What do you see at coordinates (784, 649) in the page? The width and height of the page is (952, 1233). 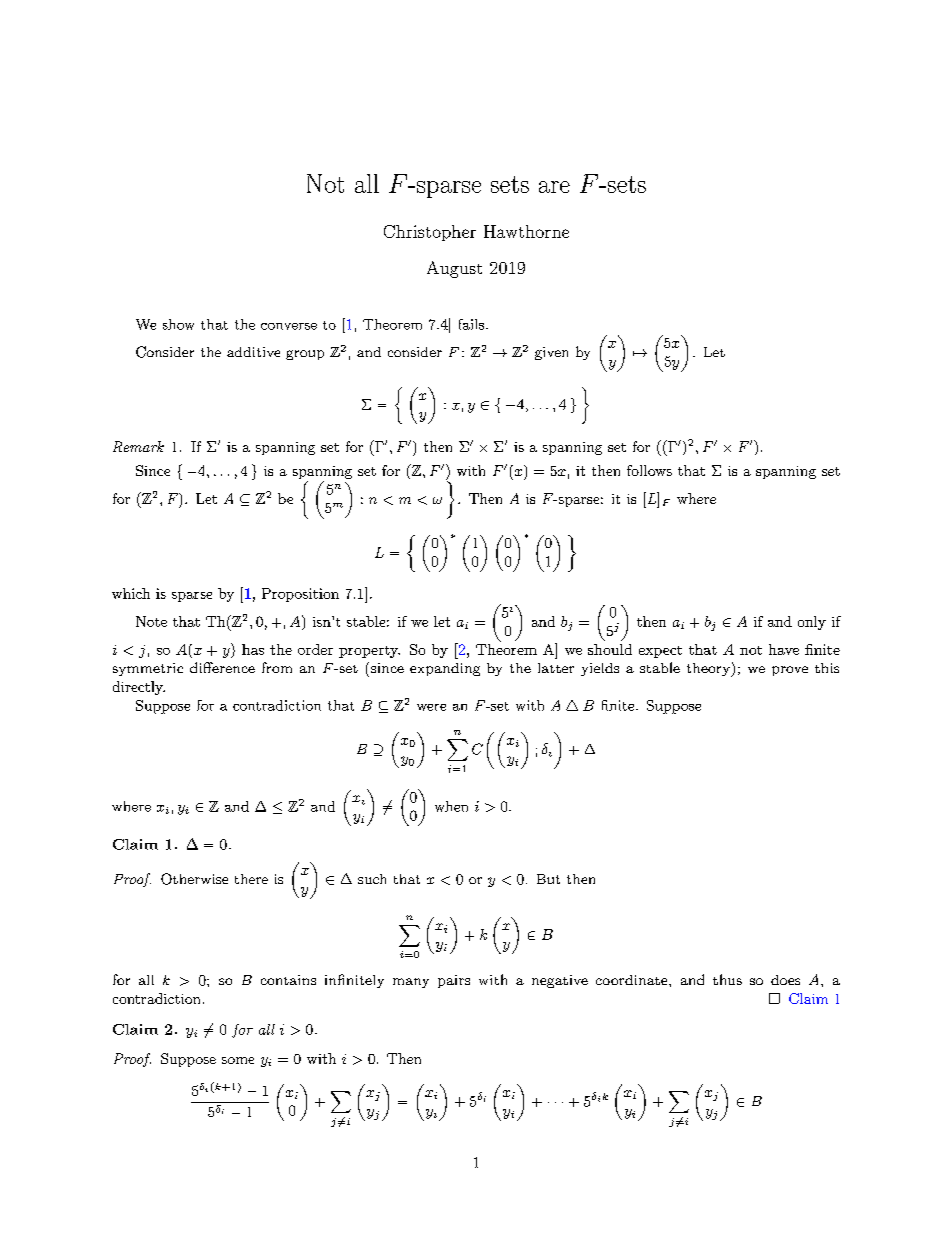 I see `have` at bounding box center [784, 649].
